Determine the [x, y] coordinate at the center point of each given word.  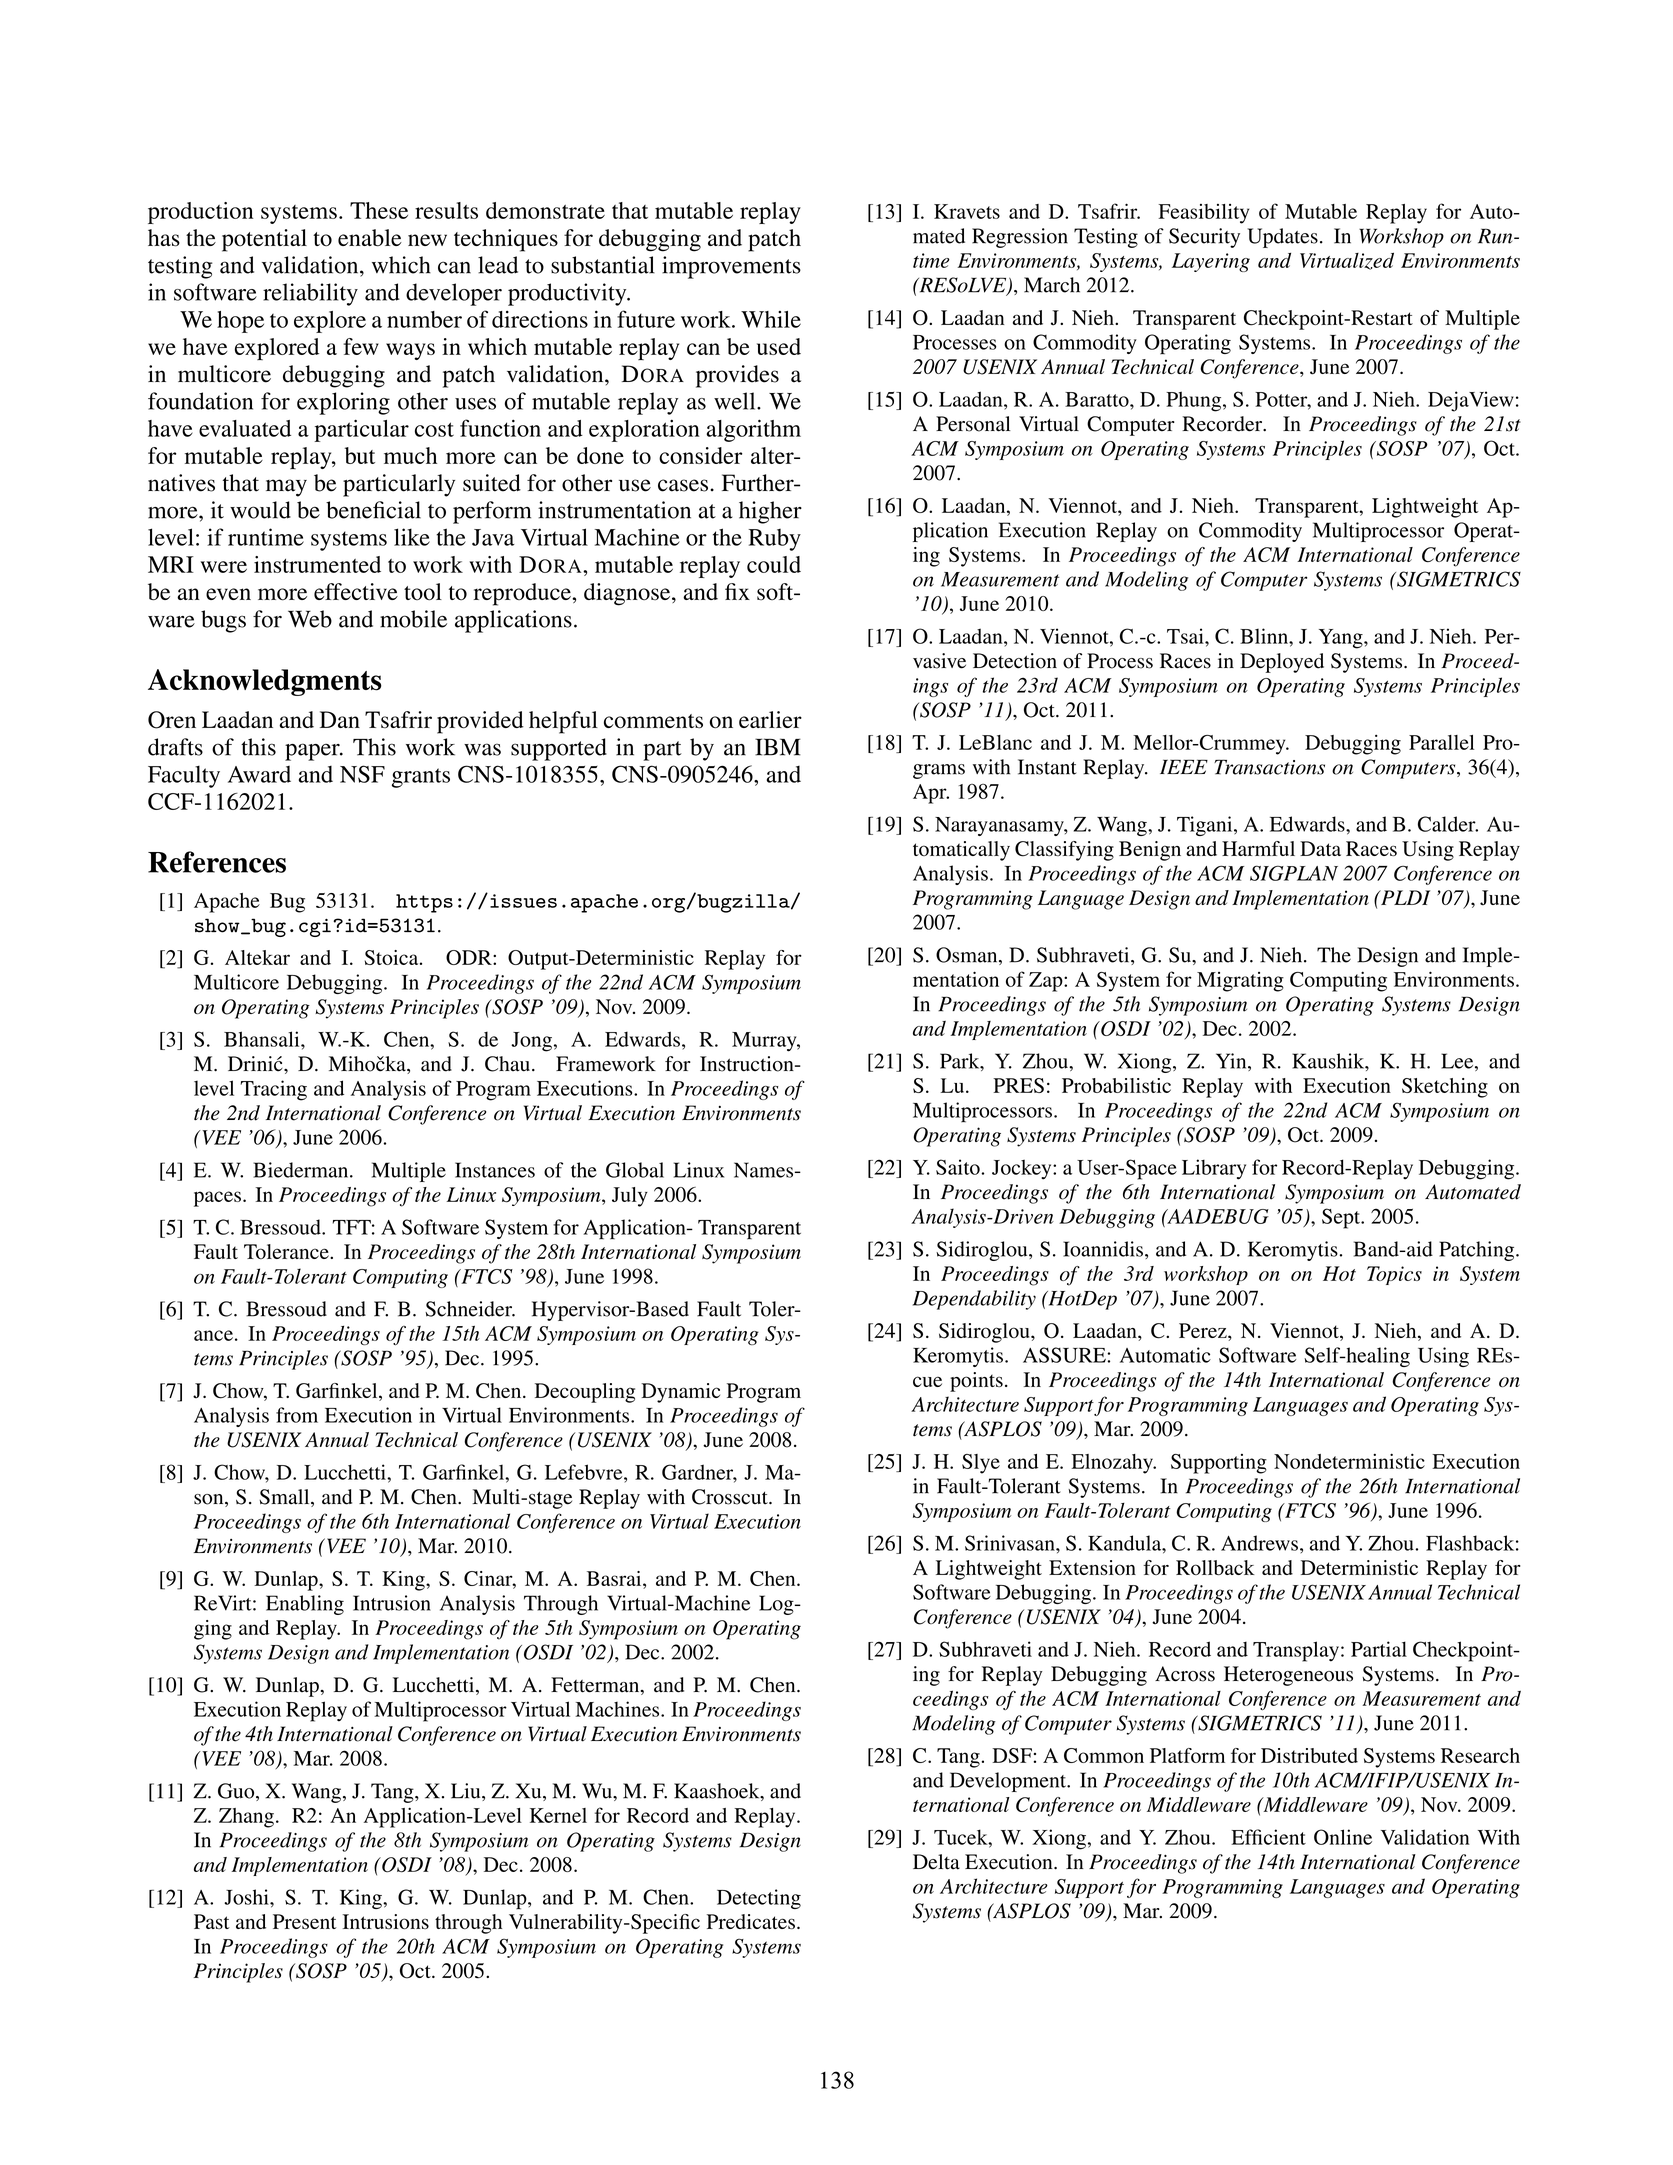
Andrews [1259, 1543]
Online [1343, 1837]
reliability [310, 294]
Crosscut [731, 1497]
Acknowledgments [265, 682]
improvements [731, 267]
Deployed [1282, 663]
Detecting [759, 1899]
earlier [770, 719]
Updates [1282, 238]
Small [285, 1498]
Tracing [274, 1090]
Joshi [247, 1897]
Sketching [1445, 1088]
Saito [959, 1167]
